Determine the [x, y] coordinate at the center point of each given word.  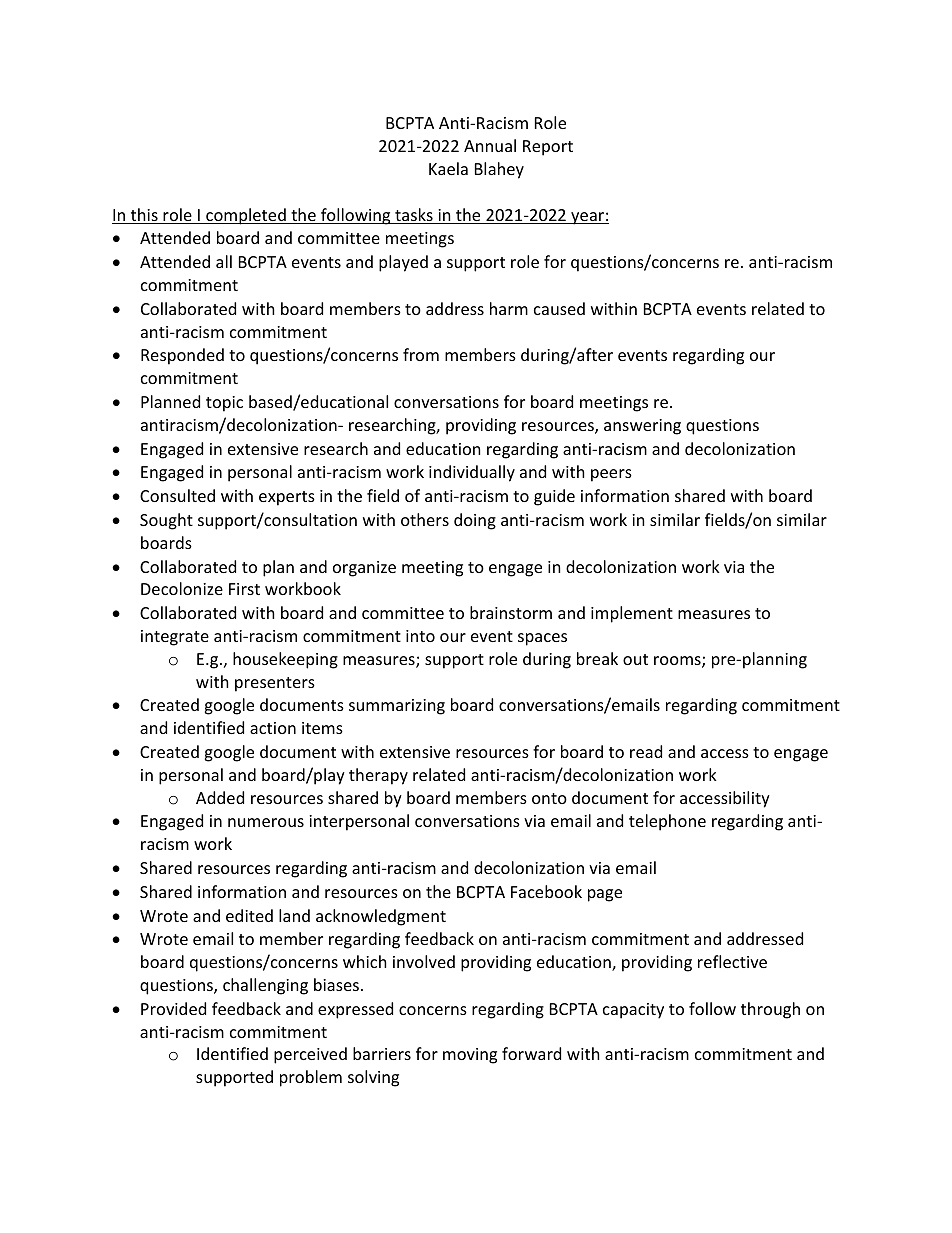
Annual [490, 145]
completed [246, 216]
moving [470, 1056]
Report [548, 148]
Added [220, 797]
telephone [667, 822]
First [244, 589]
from [421, 354]
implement [632, 614]
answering [642, 427]
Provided [173, 1008]
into [420, 636]
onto [549, 798]
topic [224, 404]
